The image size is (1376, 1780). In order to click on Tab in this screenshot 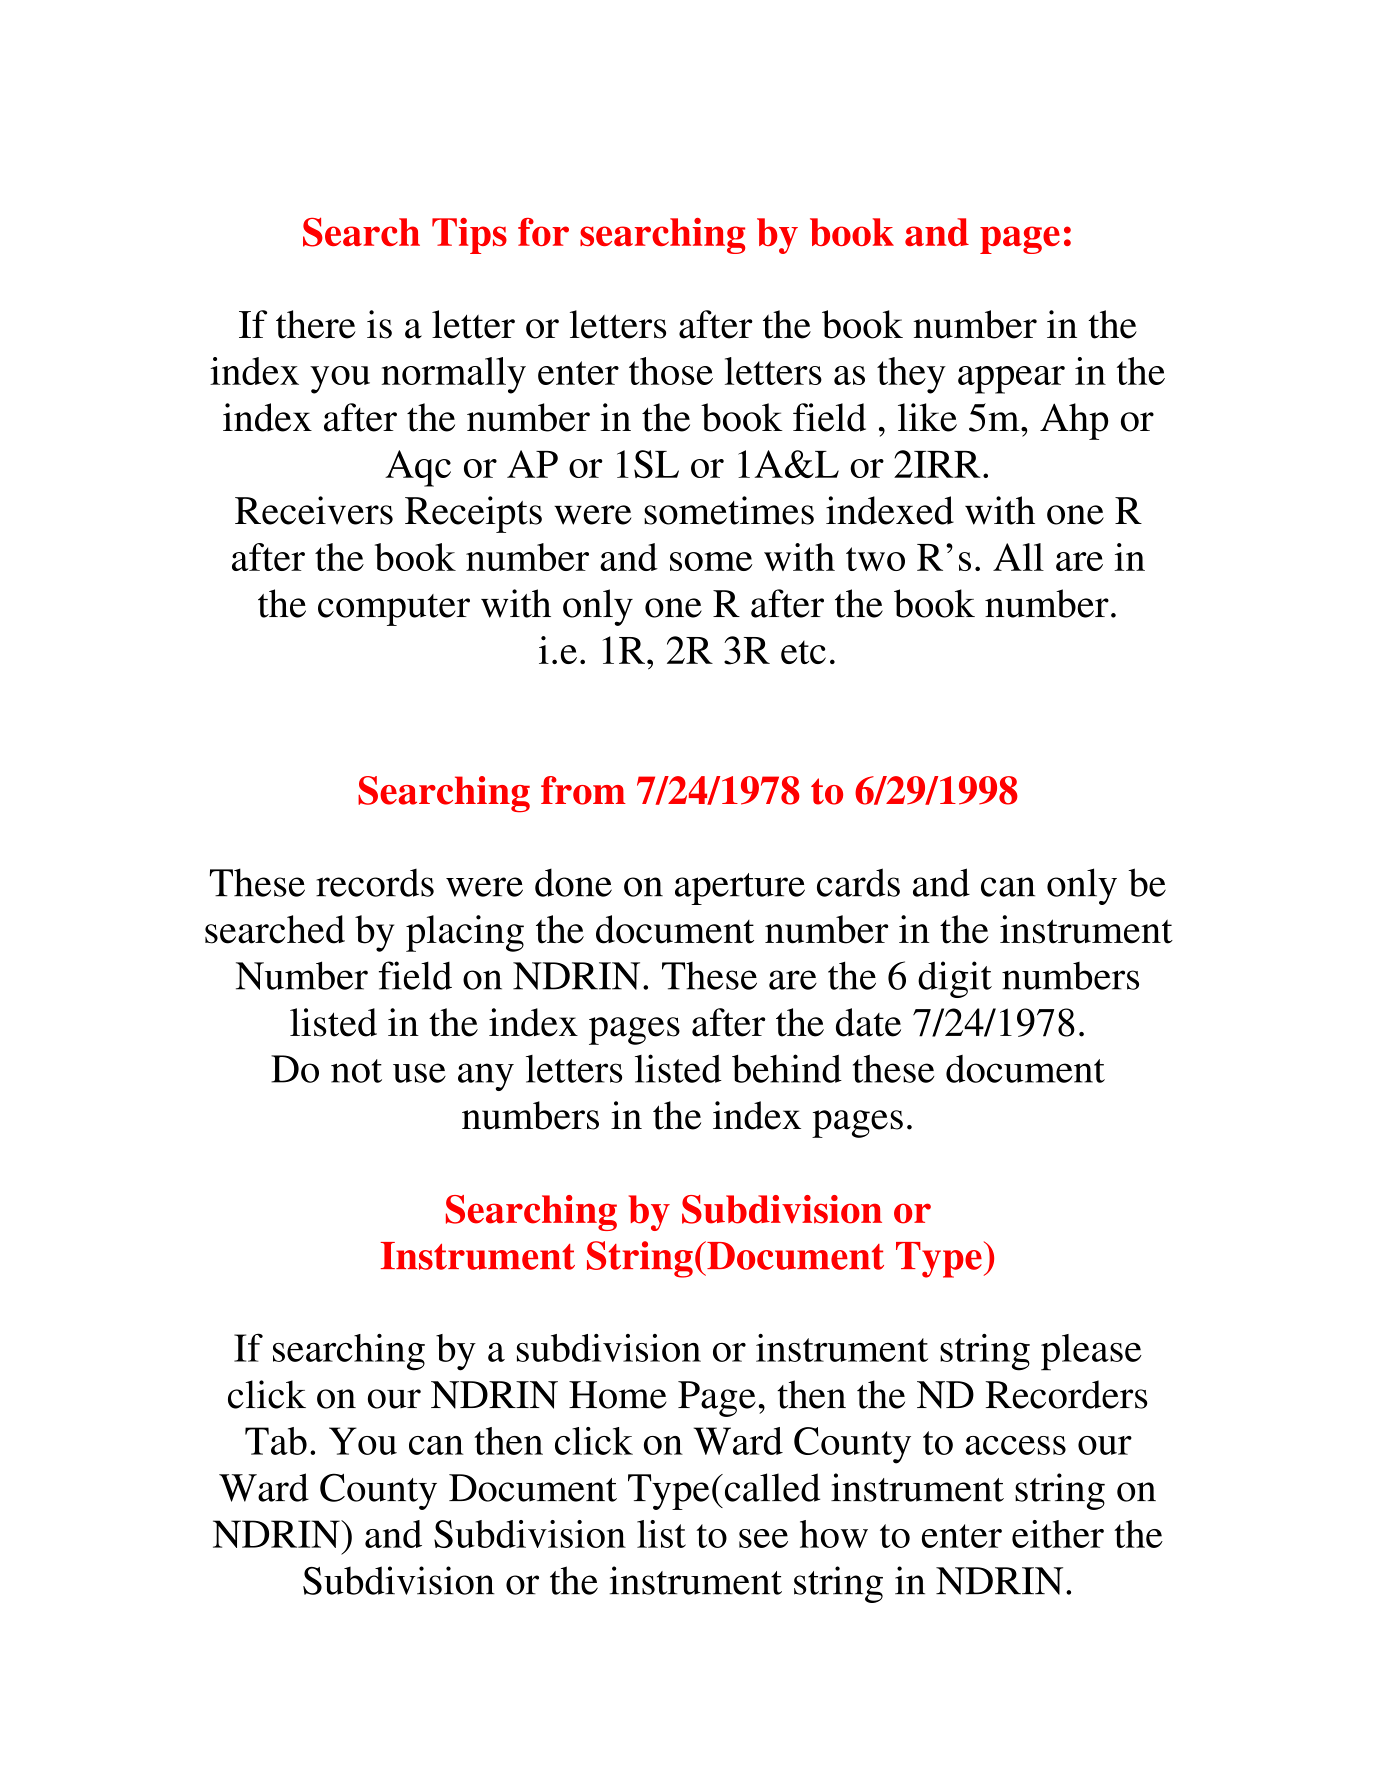, I will do `click(276, 1441)`.
